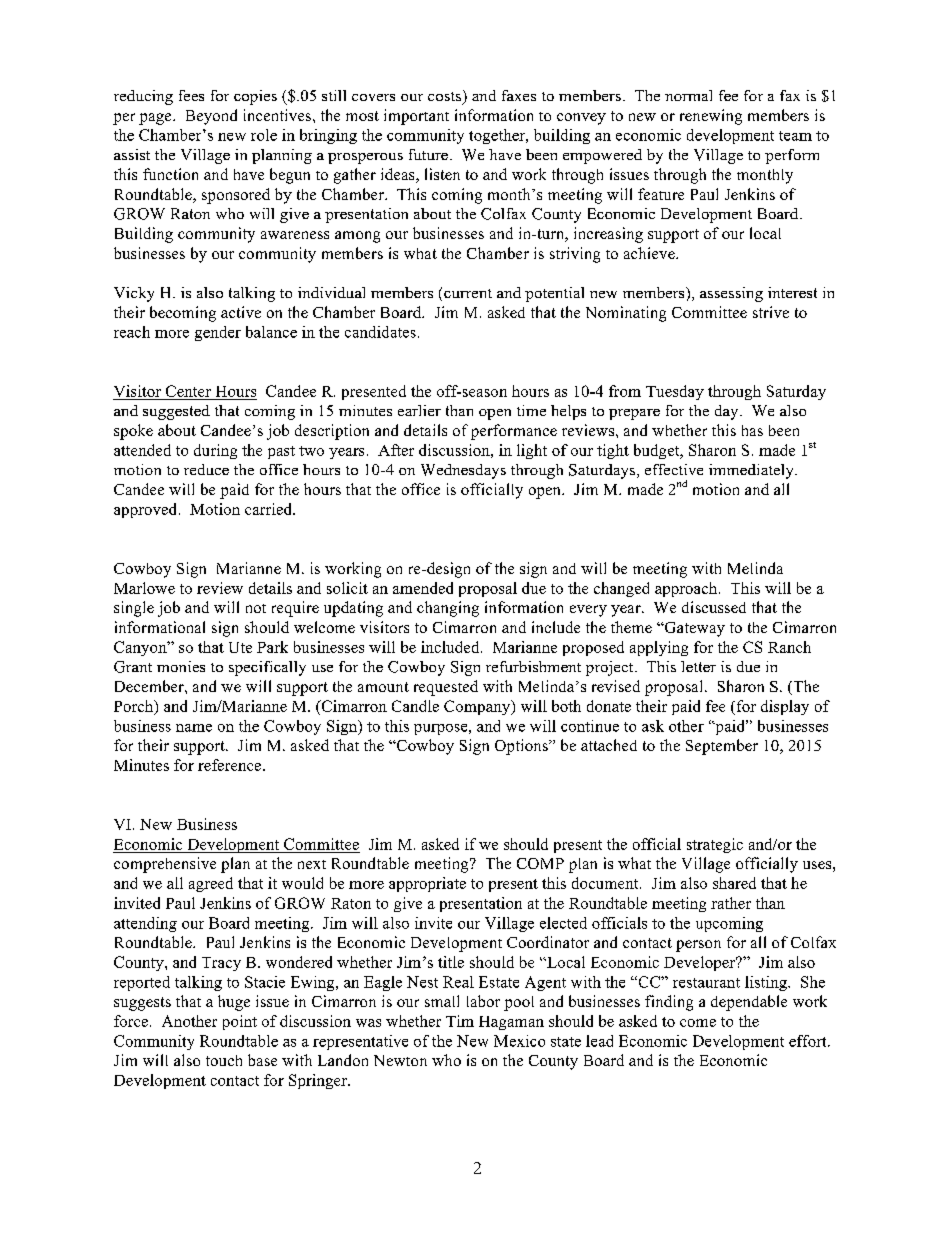 Image resolution: width=952 pixels, height=1233 pixels. I want to click on changing, so click(448, 609).
